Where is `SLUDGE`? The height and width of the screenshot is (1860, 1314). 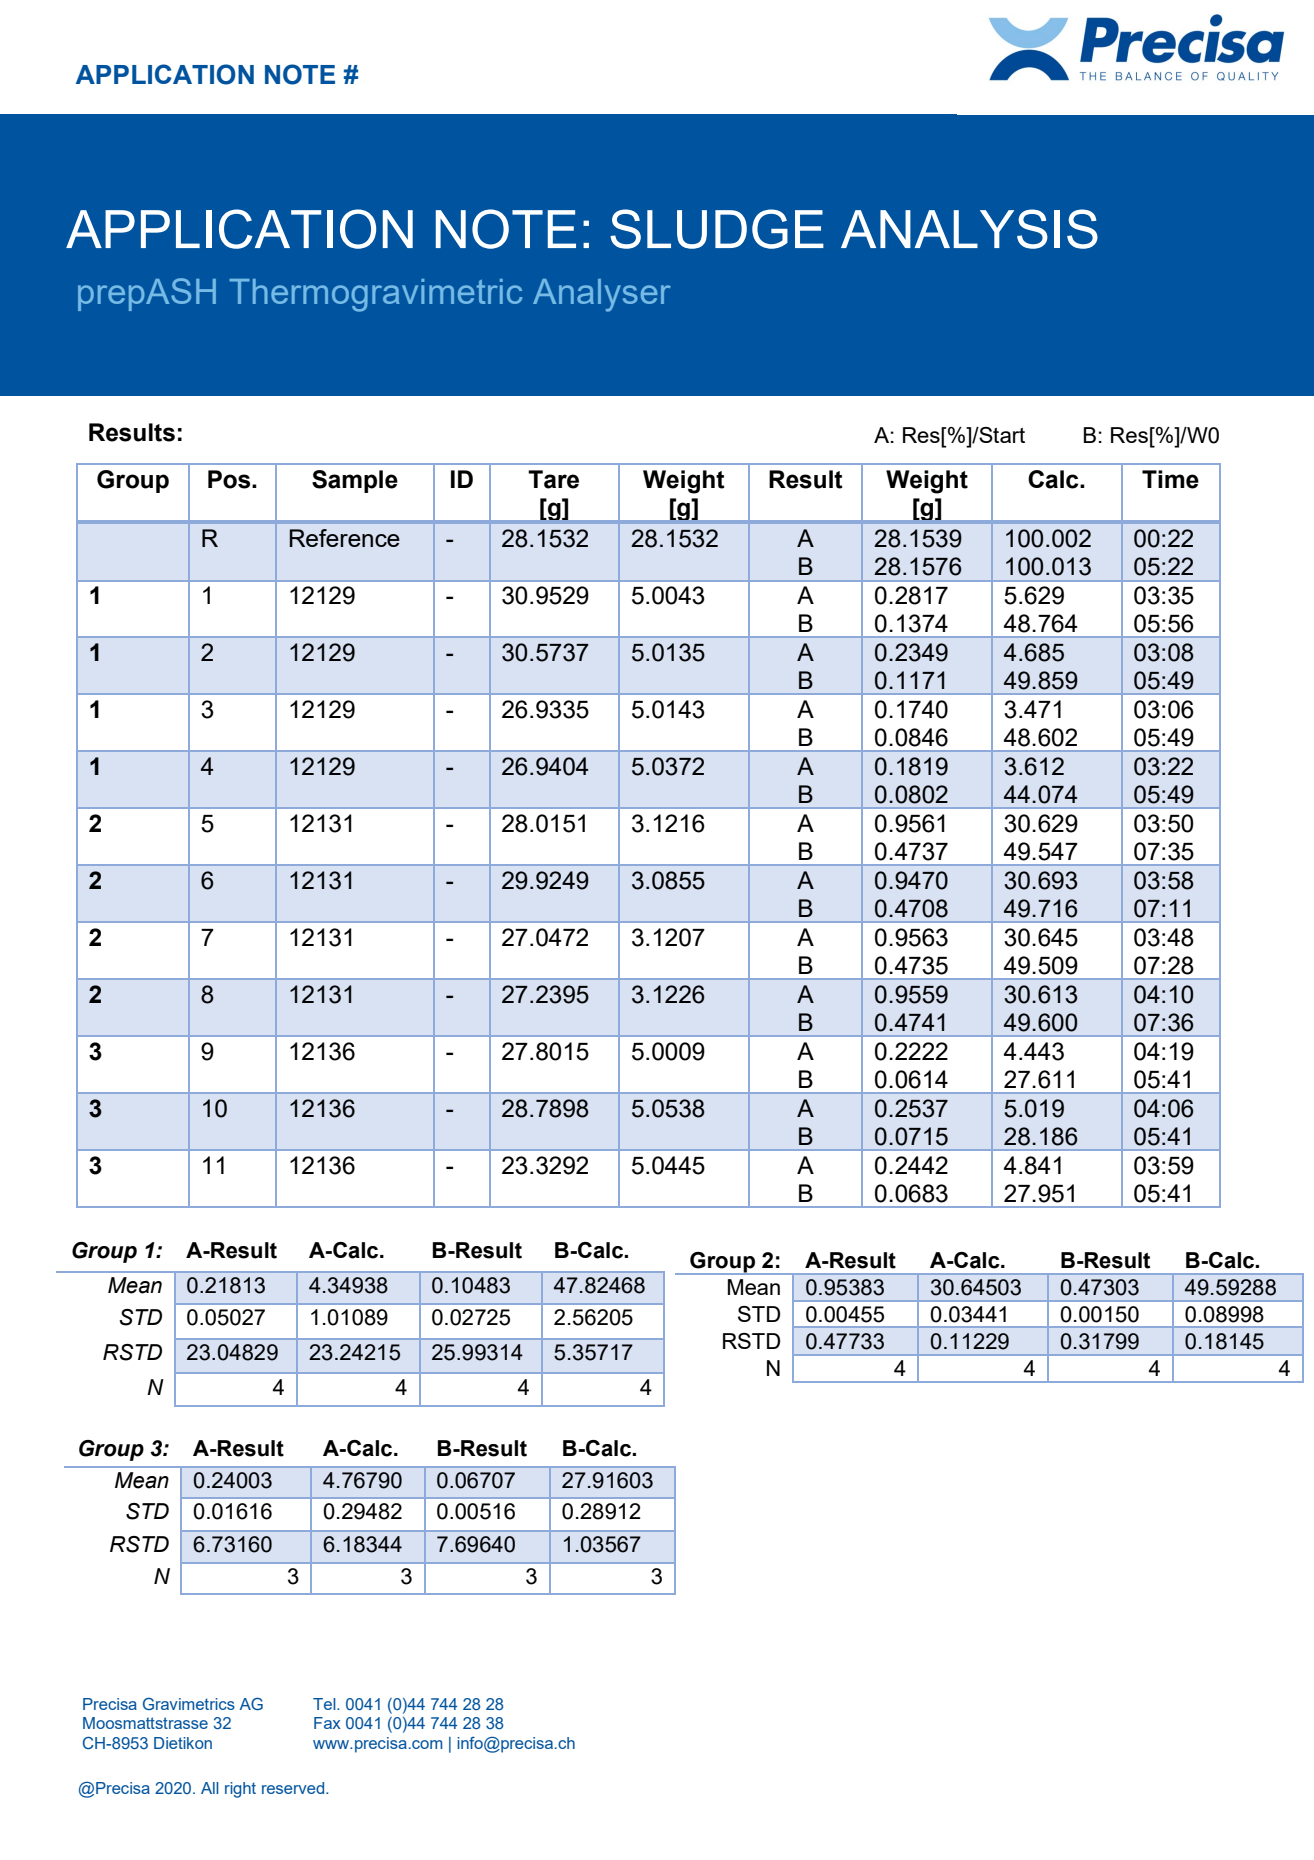 SLUDGE is located at coordinates (717, 229).
